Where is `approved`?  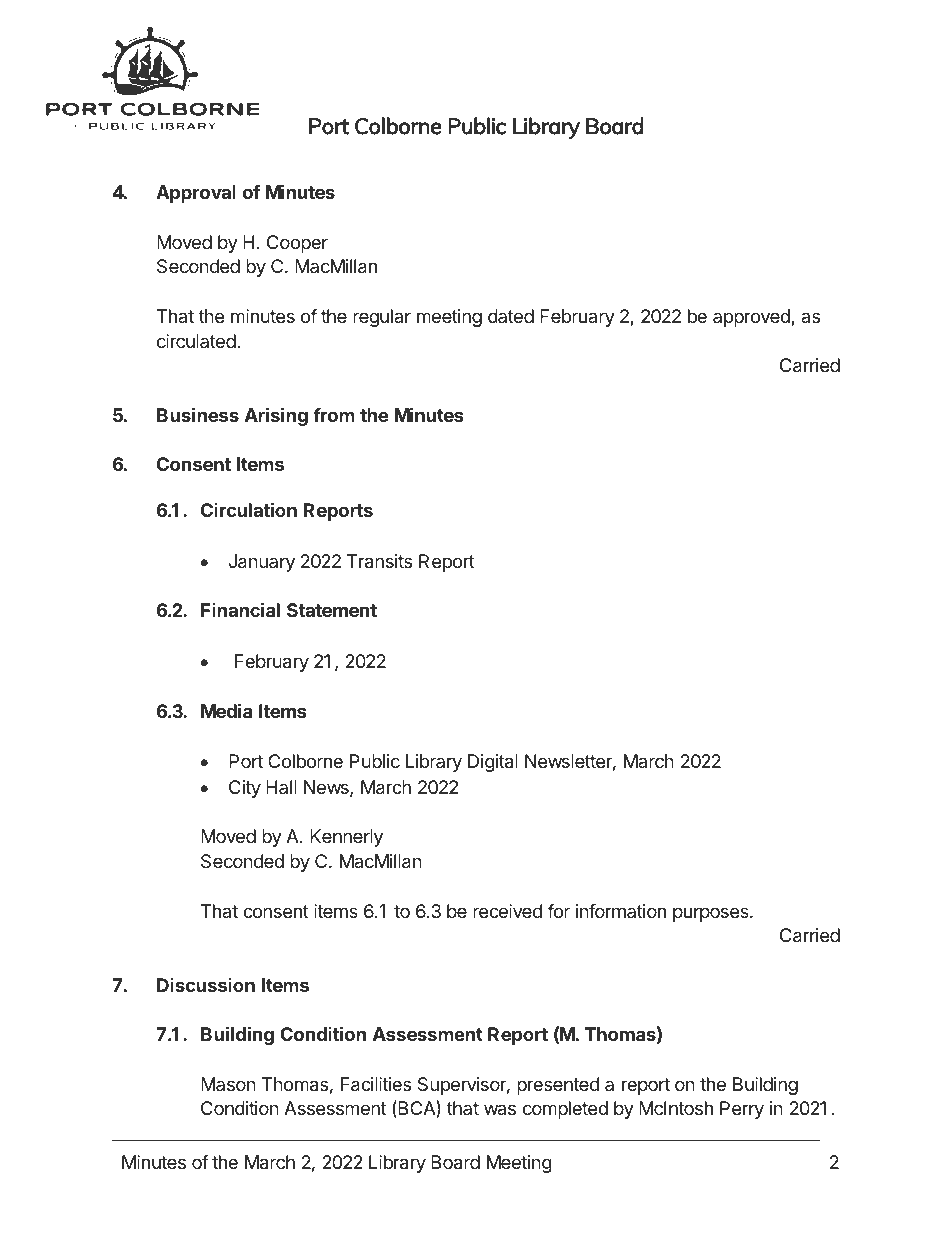
approved is located at coordinates (752, 318).
